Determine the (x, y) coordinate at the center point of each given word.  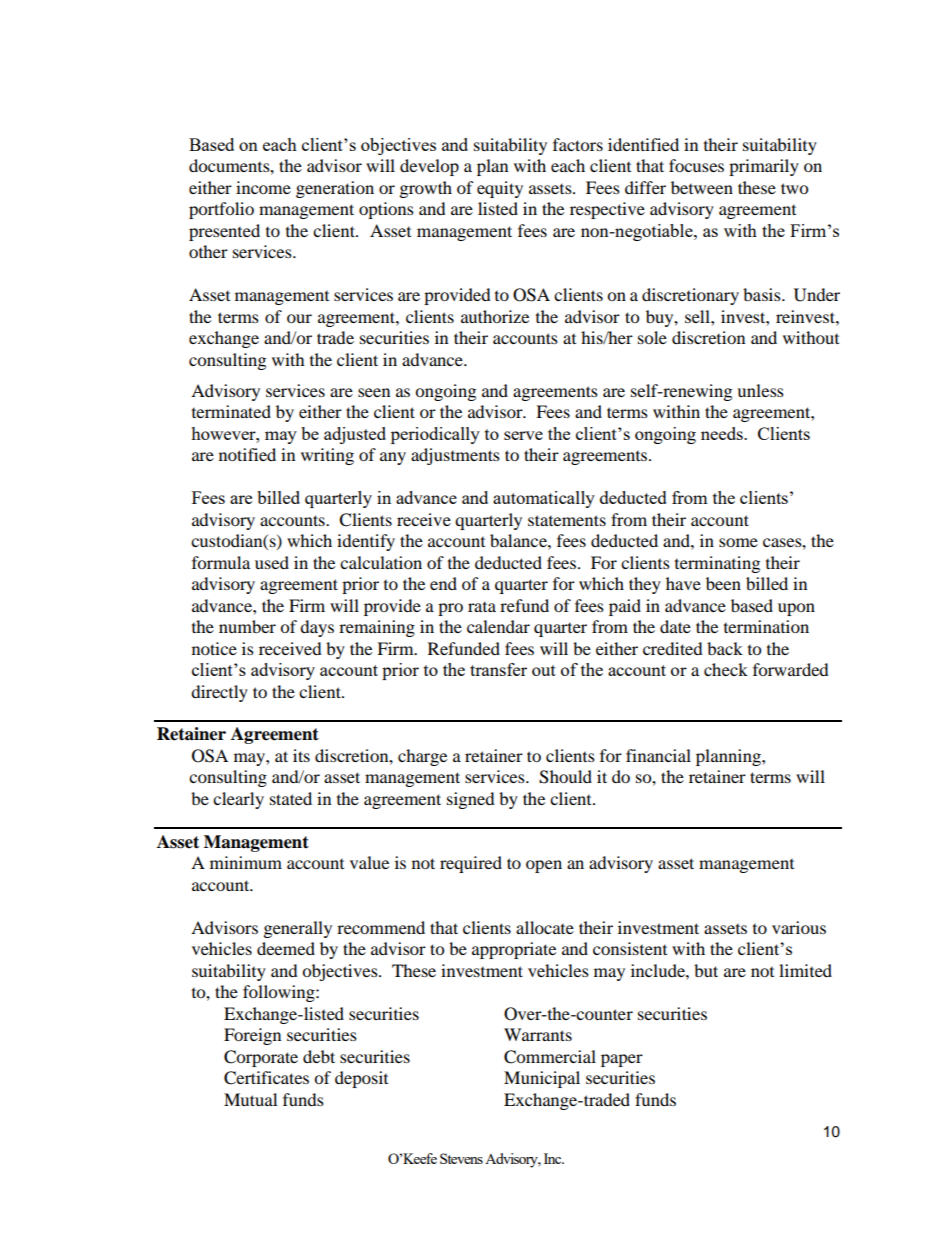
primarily (764, 167)
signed (471, 800)
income (263, 187)
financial (658, 755)
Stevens (461, 1158)
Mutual (250, 1099)
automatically (544, 499)
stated (291, 798)
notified (247, 454)
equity (500, 189)
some (738, 542)
